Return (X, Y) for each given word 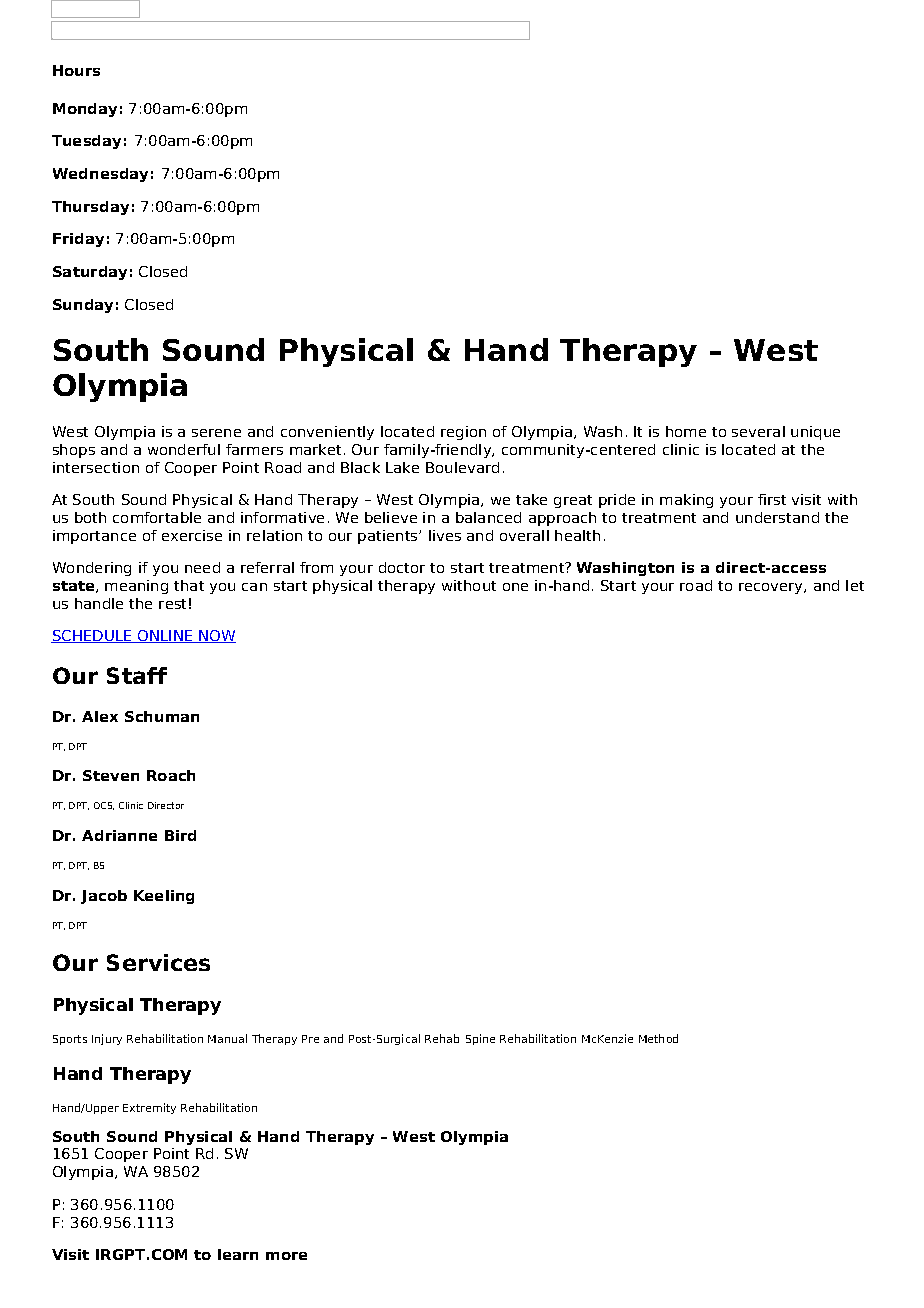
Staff (137, 675)
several (758, 431)
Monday (85, 110)
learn (238, 1254)
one (515, 587)
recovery (772, 588)
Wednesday (100, 175)
